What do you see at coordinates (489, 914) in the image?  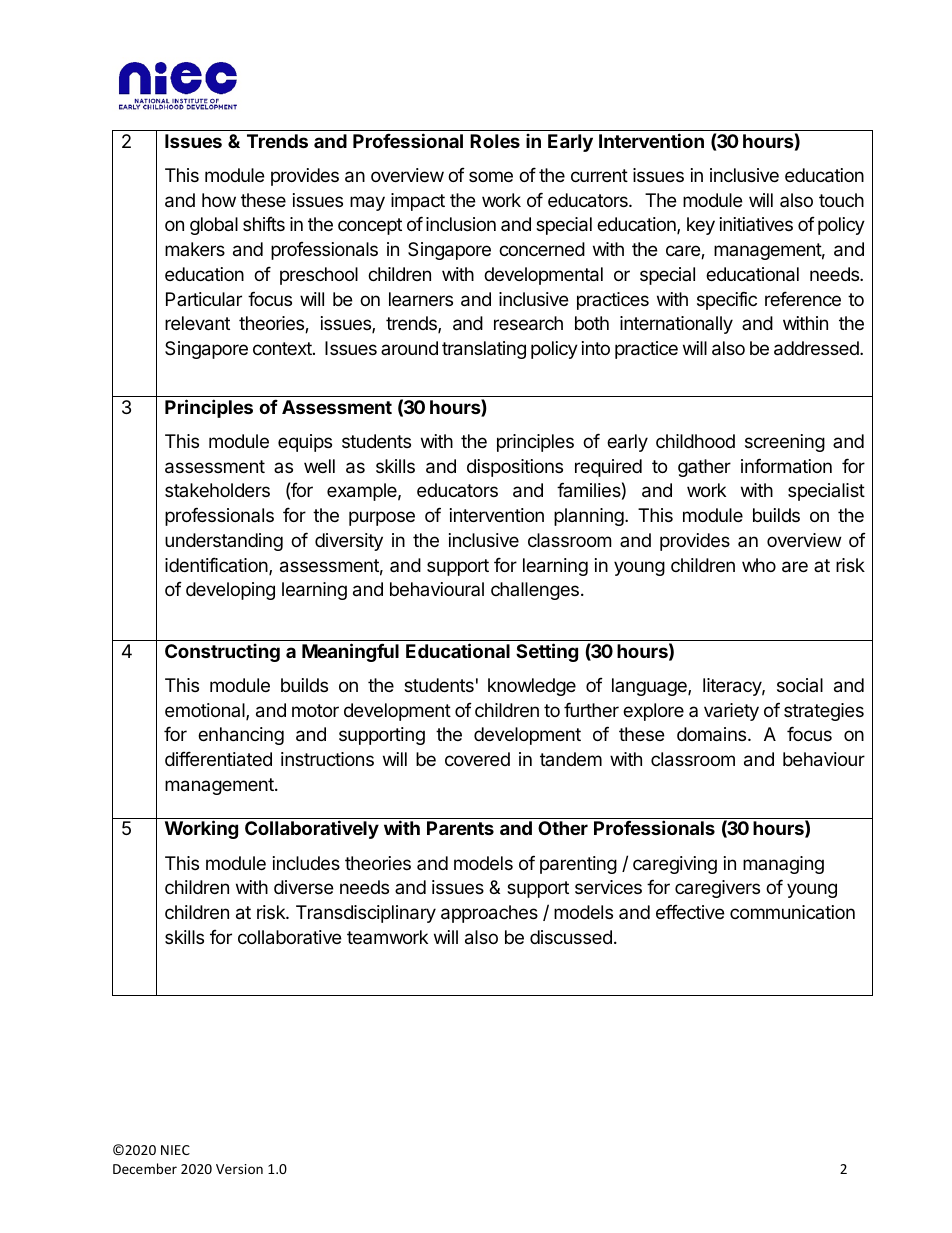 I see `approaches` at bounding box center [489, 914].
